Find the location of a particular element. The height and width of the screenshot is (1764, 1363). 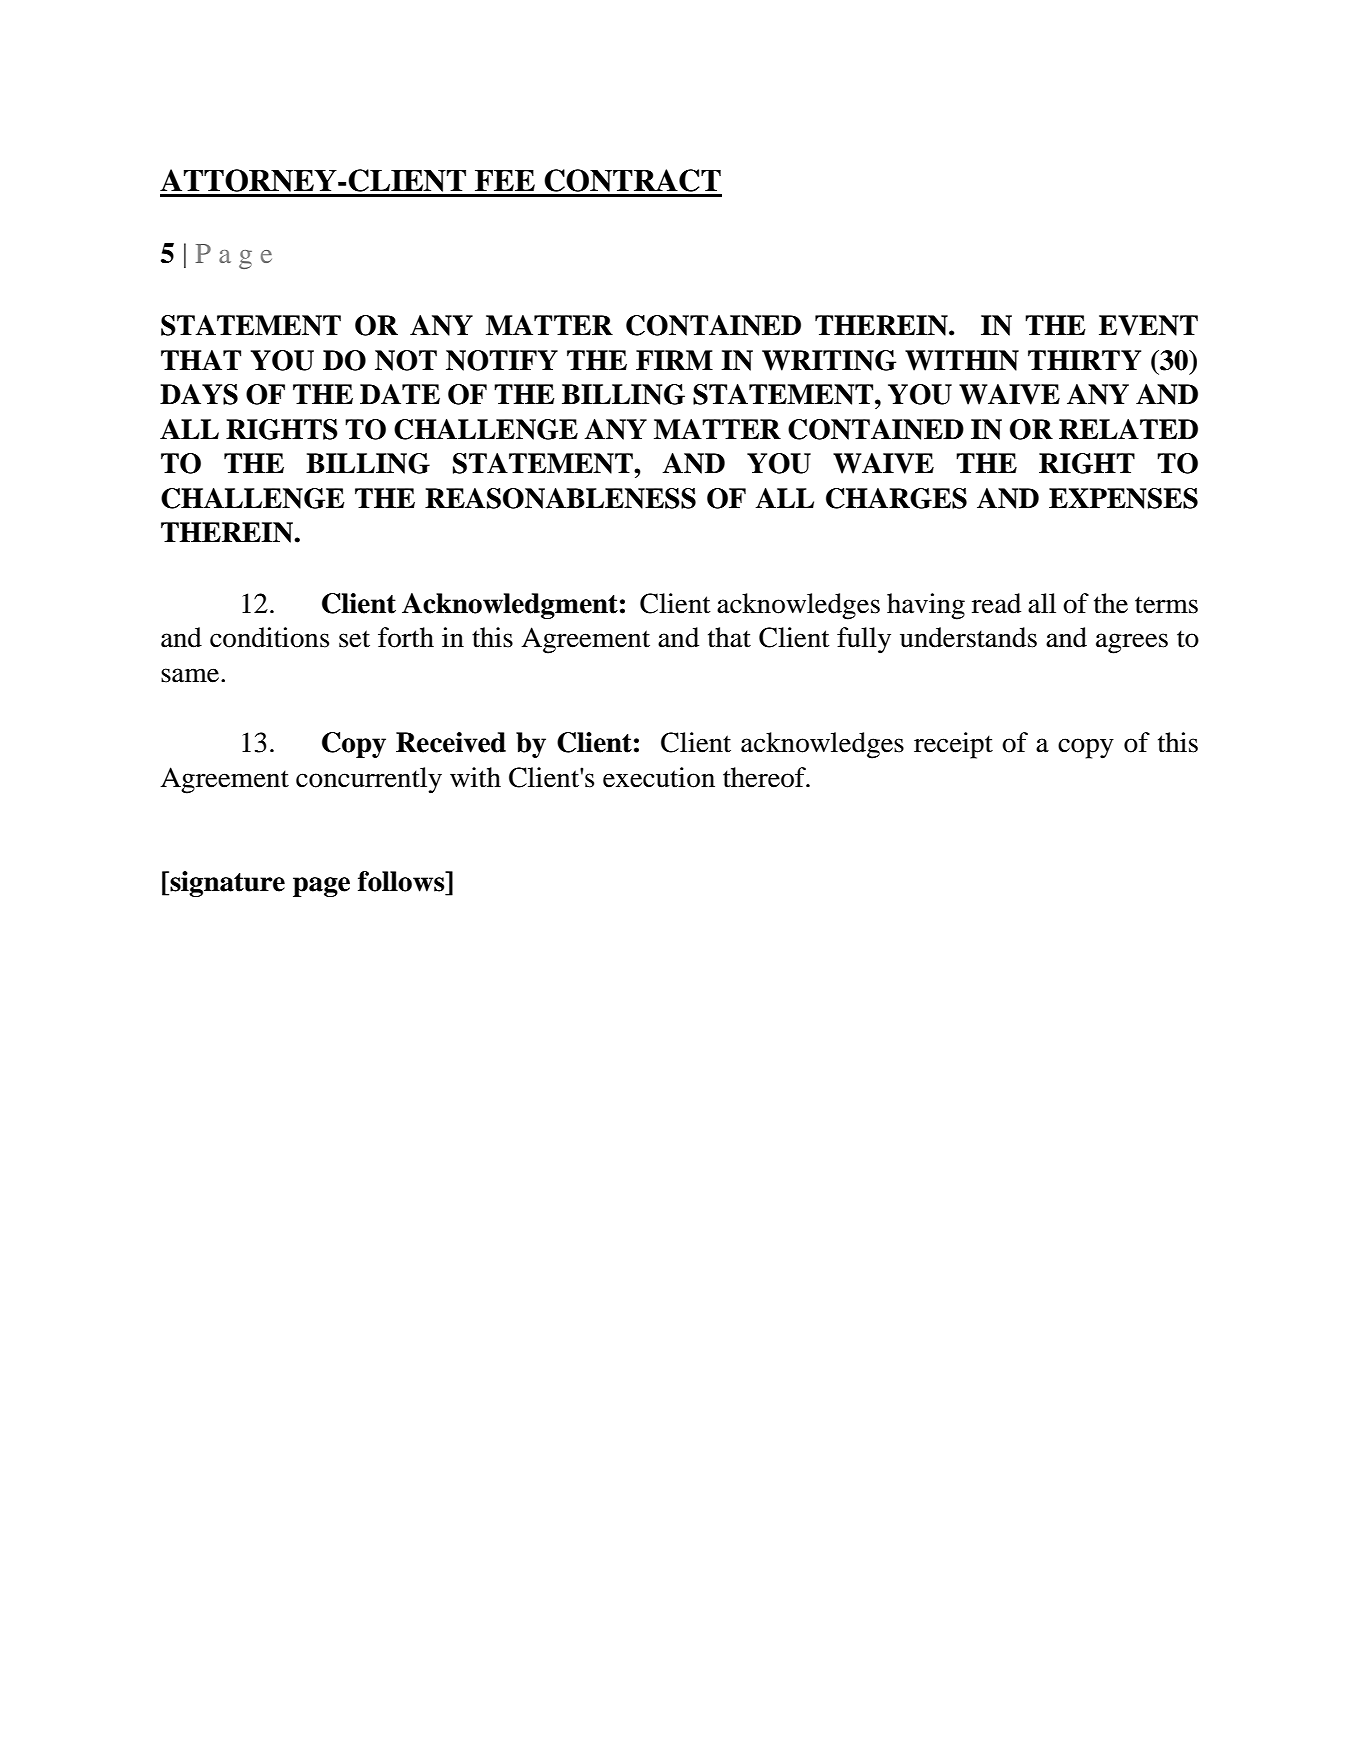

FEE is located at coordinates (505, 180).
